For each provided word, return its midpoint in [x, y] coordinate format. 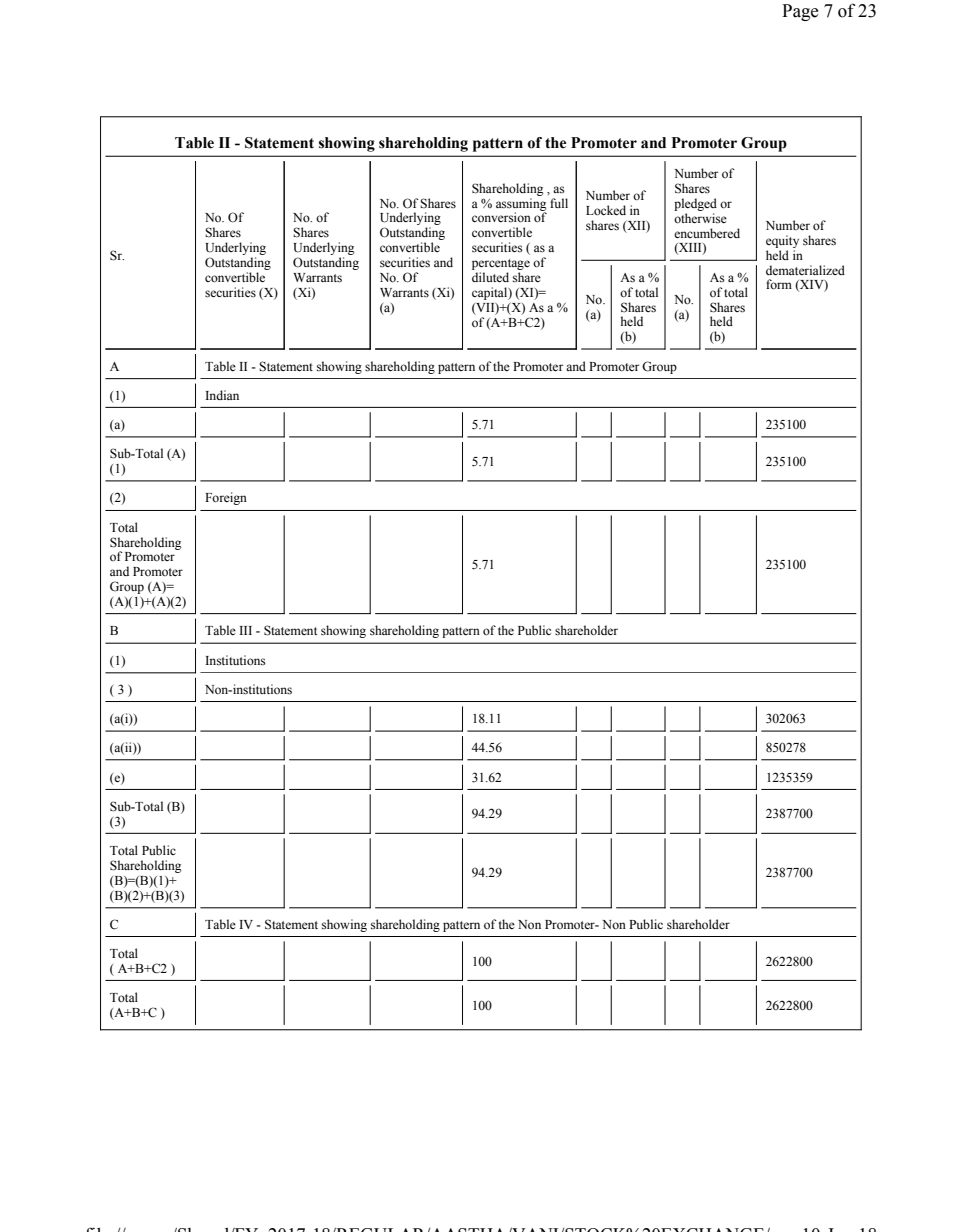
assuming [521, 205]
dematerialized [805, 270]
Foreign [226, 498]
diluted [490, 277]
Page [800, 12]
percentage [501, 264]
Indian [222, 395]
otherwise [700, 218]
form [779, 284]
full [559, 203]
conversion [501, 217]
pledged [695, 204]
